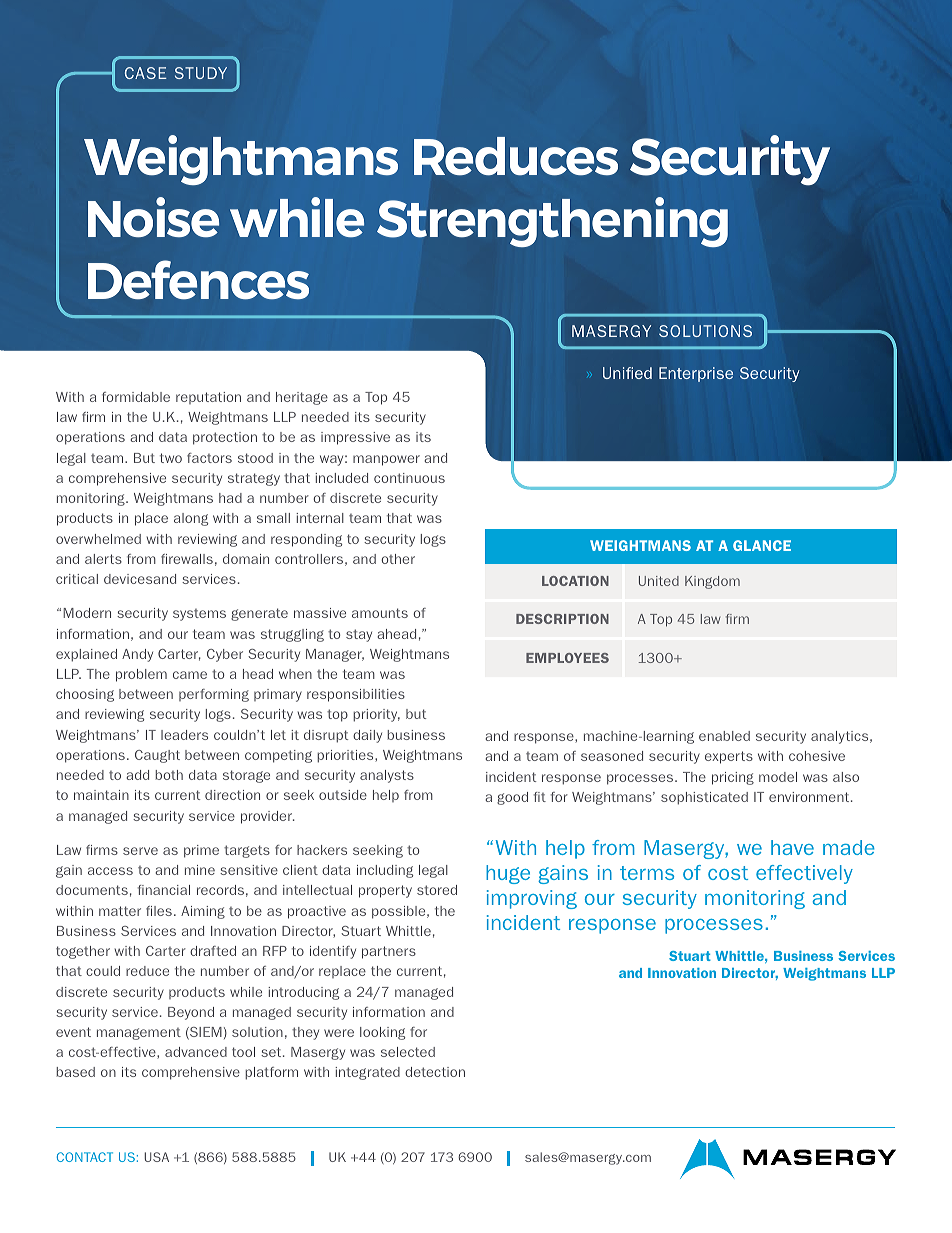  What do you see at coordinates (156, 1157) in the screenshot?
I see `USA` at bounding box center [156, 1157].
